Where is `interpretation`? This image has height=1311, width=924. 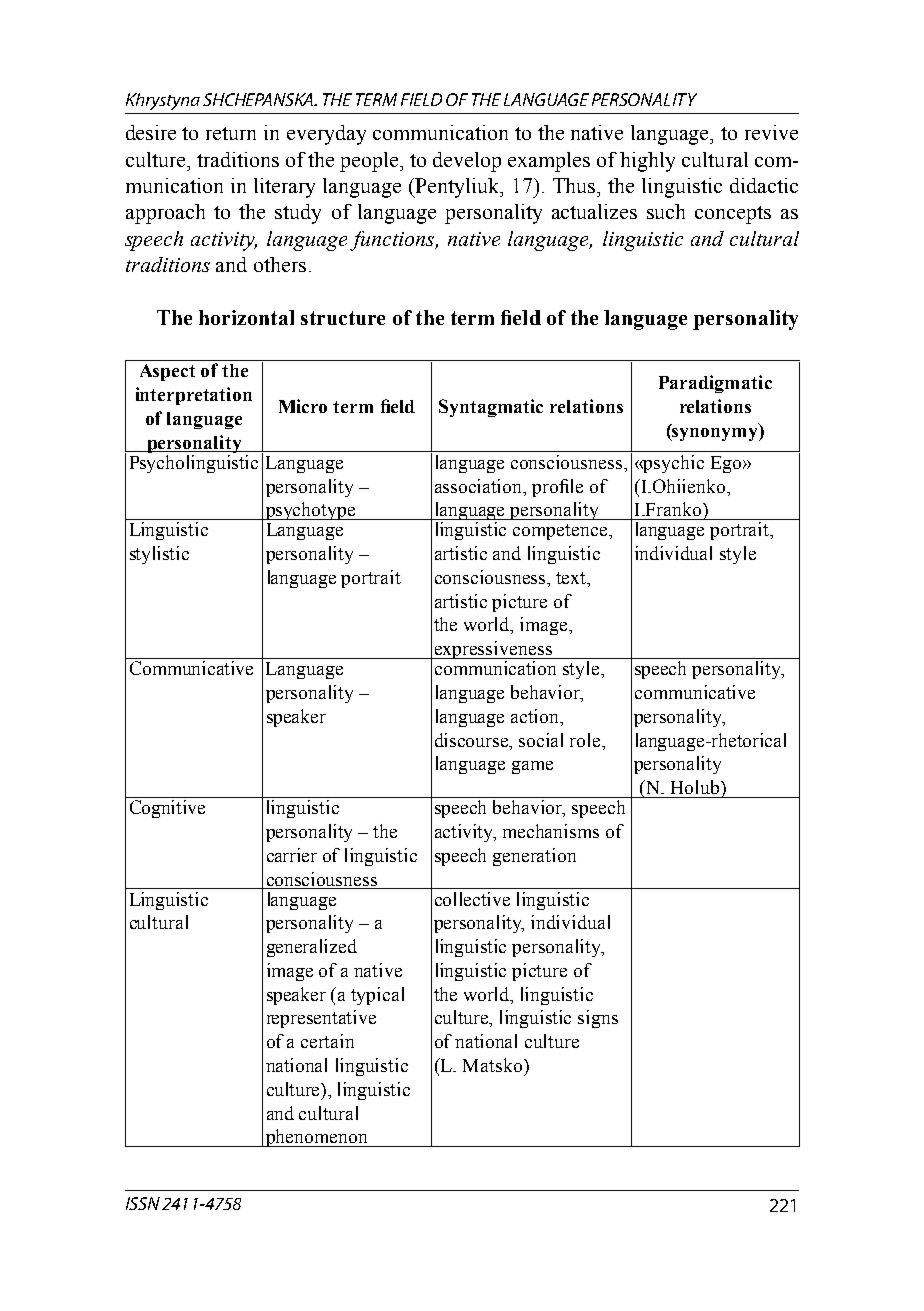
interpretation is located at coordinates (194, 396).
